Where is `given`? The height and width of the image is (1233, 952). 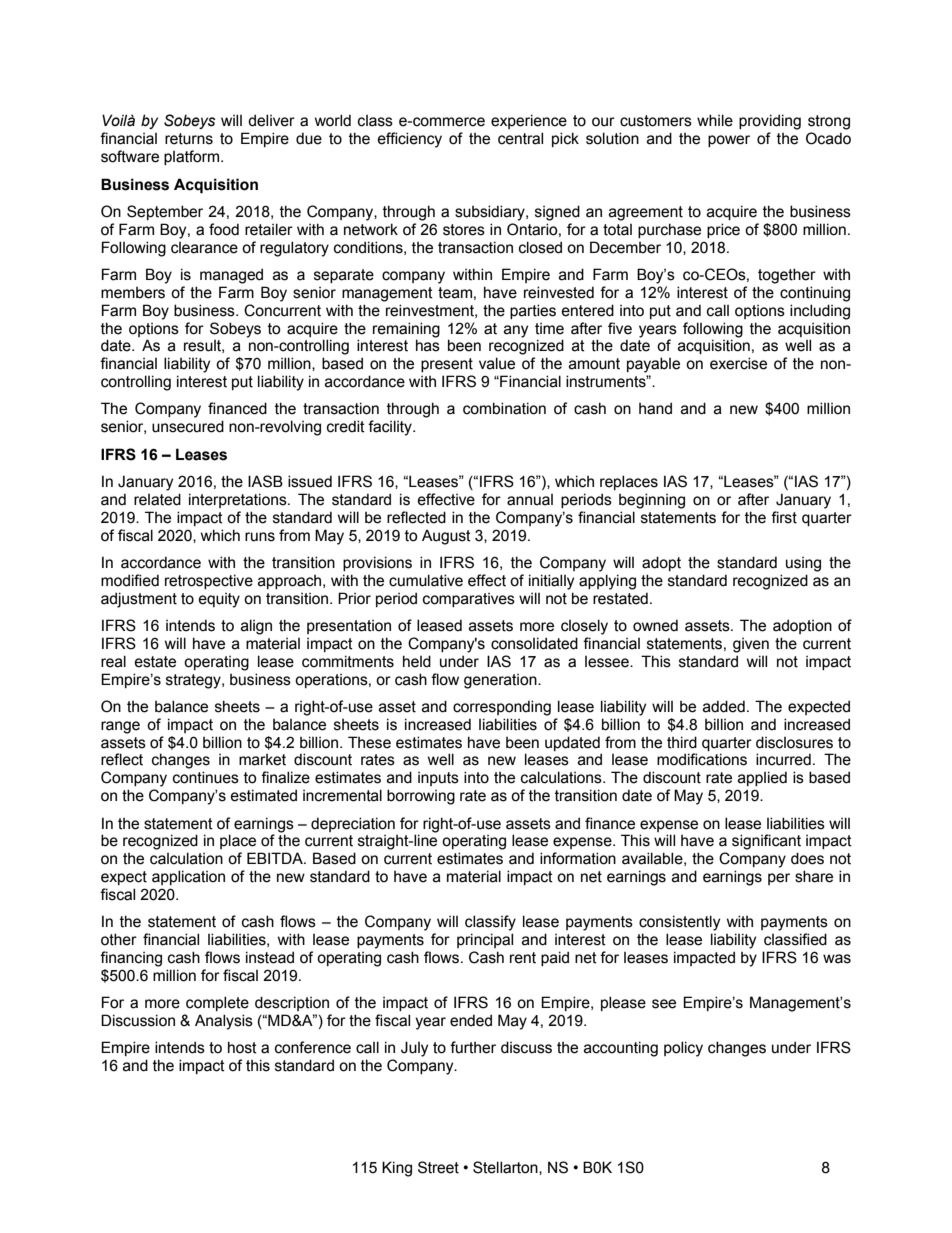
given is located at coordinates (751, 645).
